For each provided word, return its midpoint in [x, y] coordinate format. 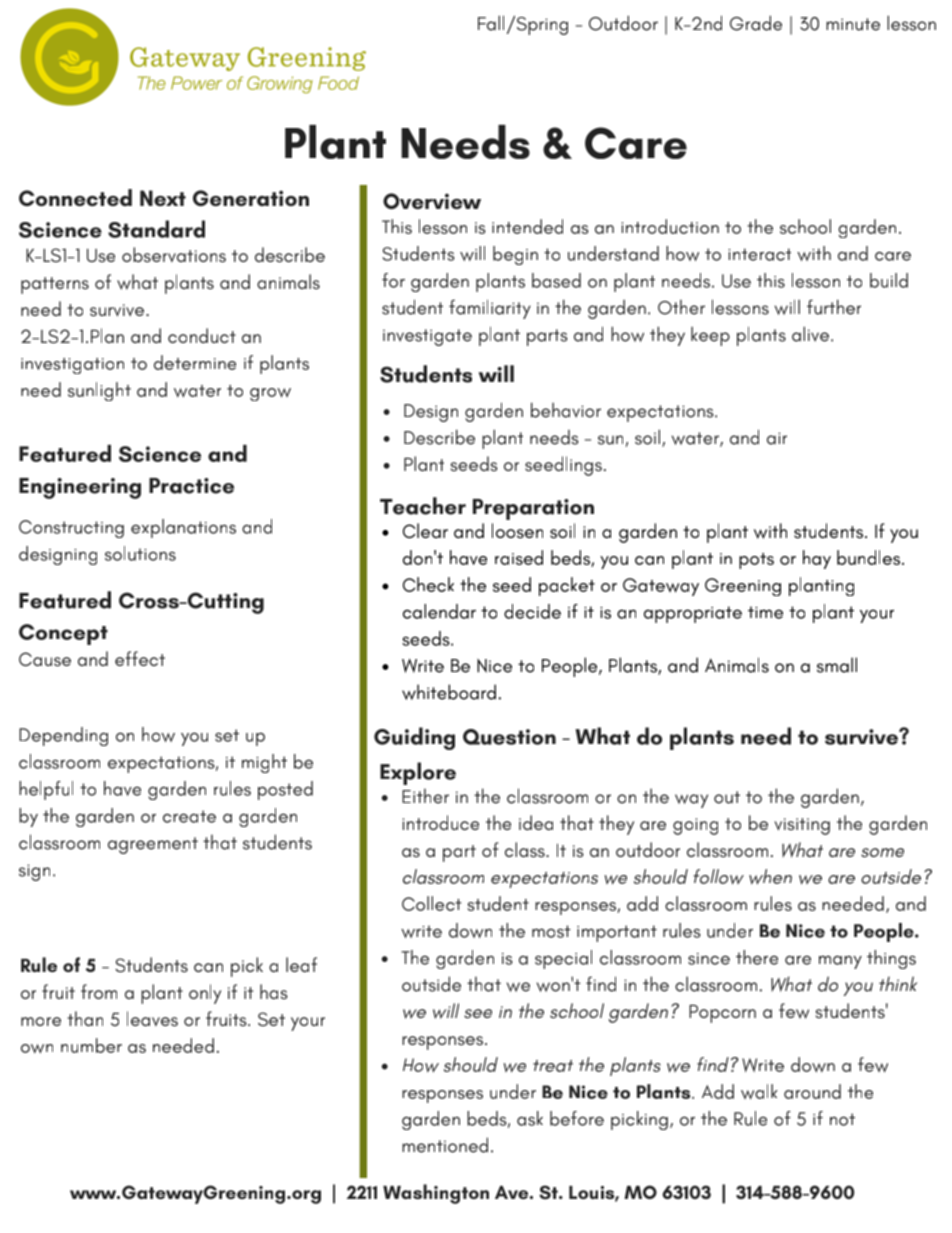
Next [163, 198]
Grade [756, 23]
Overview [432, 201]
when [770, 877]
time [765, 612]
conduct [202, 335]
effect [140, 658]
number [91, 1045]
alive [810, 334]
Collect [431, 903]
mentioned [445, 1145]
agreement [153, 845]
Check [428, 584]
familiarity [490, 309]
